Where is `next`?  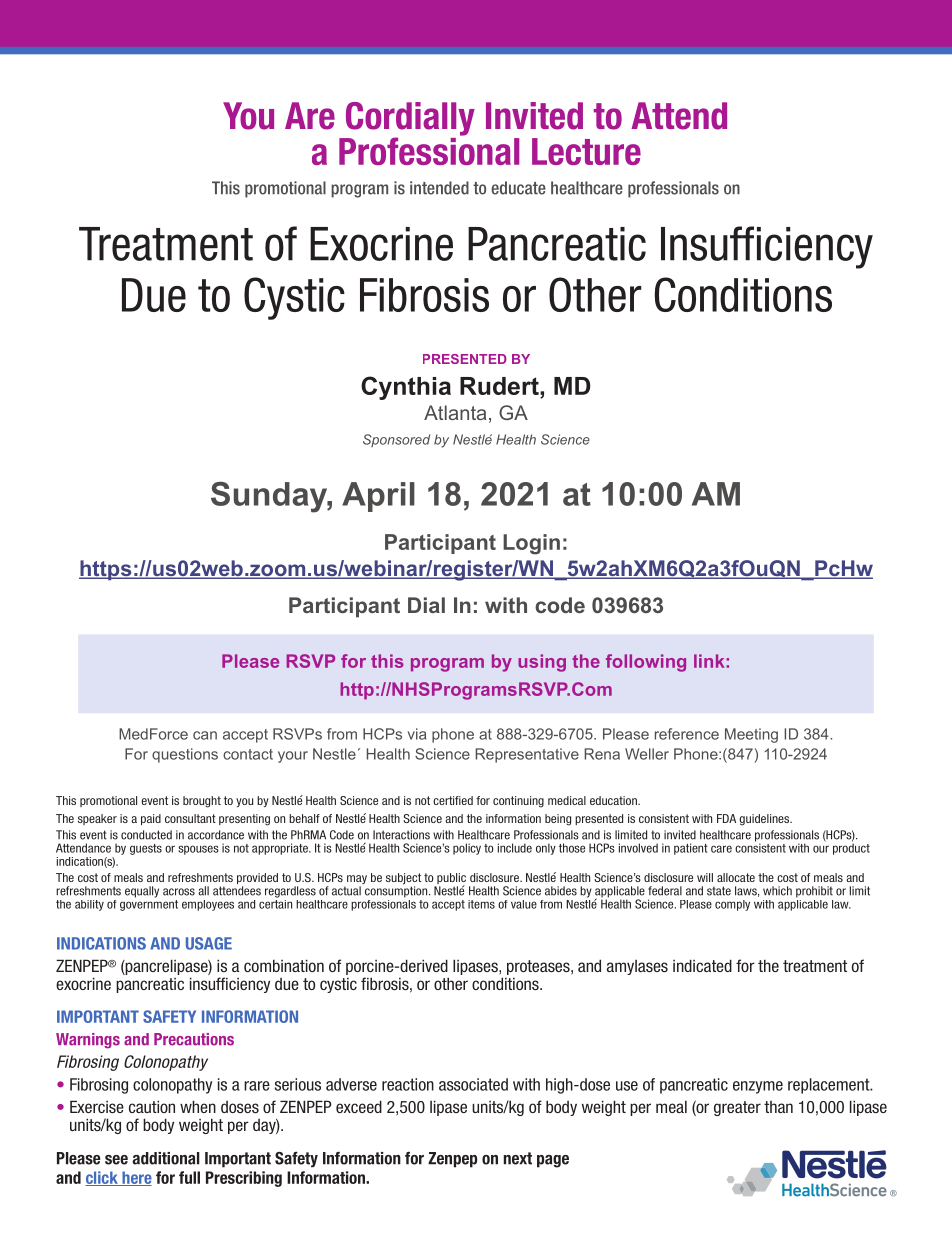
next is located at coordinates (518, 1158).
